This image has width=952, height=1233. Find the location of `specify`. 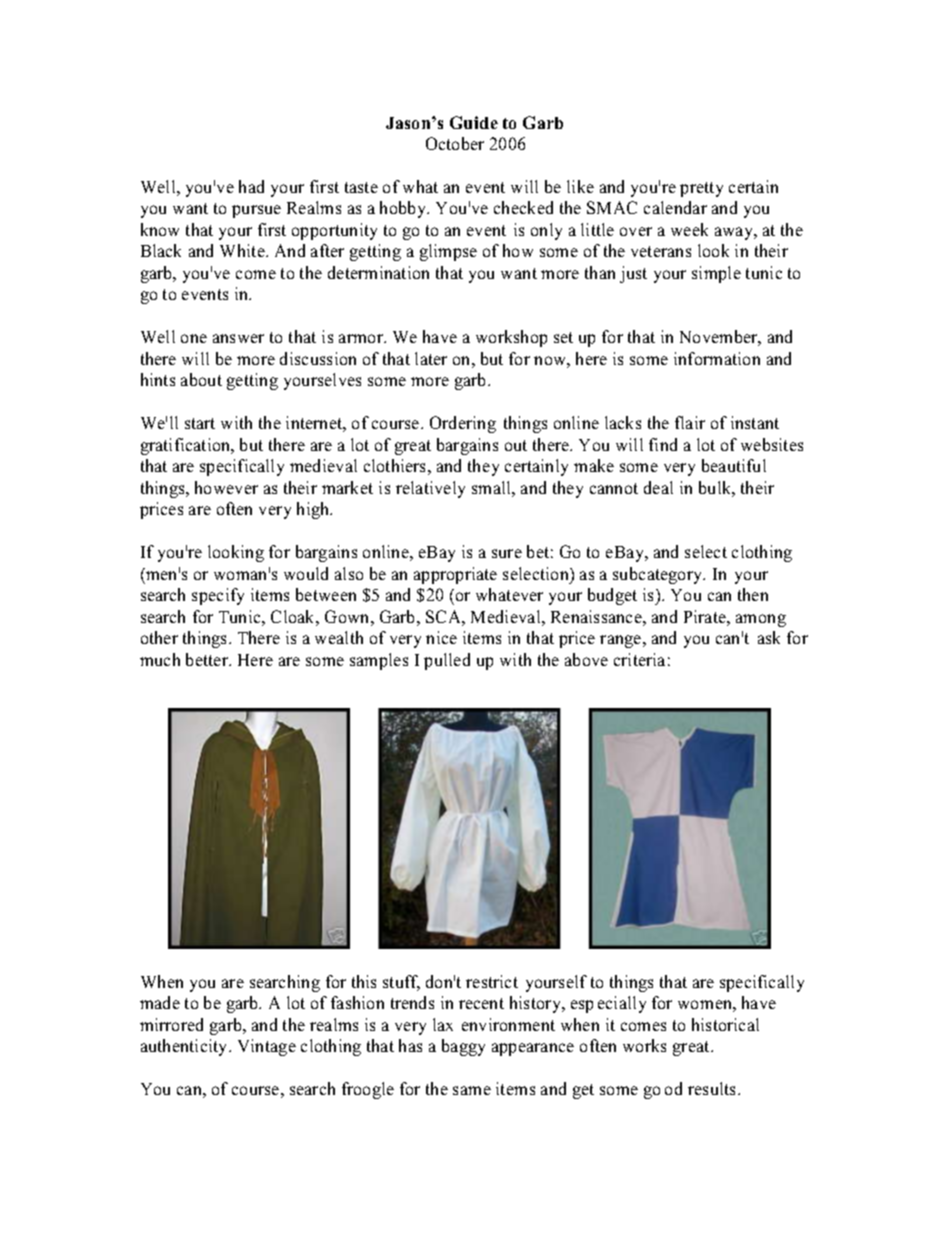

specify is located at coordinates (218, 596).
